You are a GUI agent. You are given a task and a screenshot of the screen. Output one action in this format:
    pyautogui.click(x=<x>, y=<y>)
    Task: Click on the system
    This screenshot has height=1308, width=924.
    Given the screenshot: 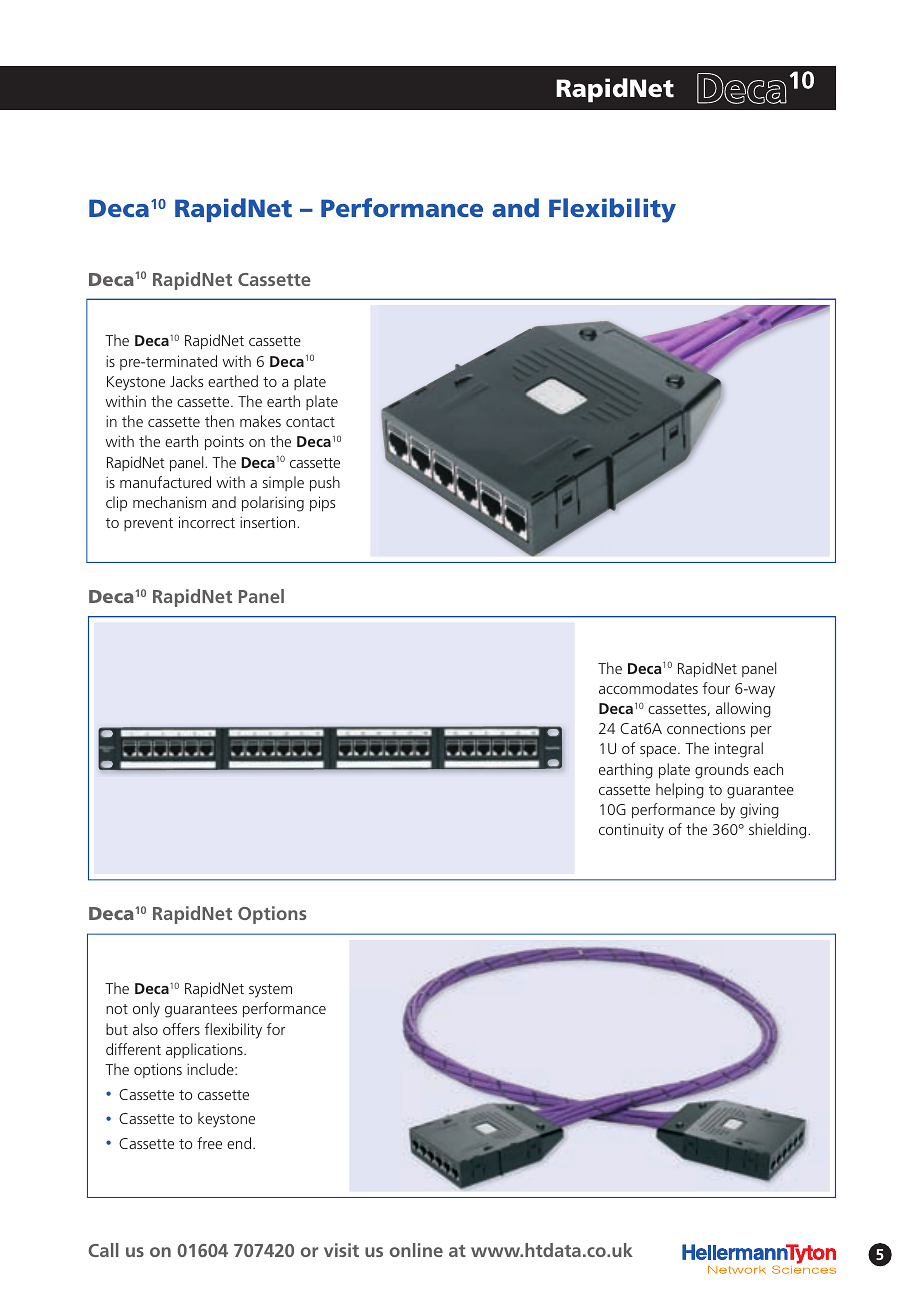 What is the action you would take?
    pyautogui.click(x=270, y=991)
